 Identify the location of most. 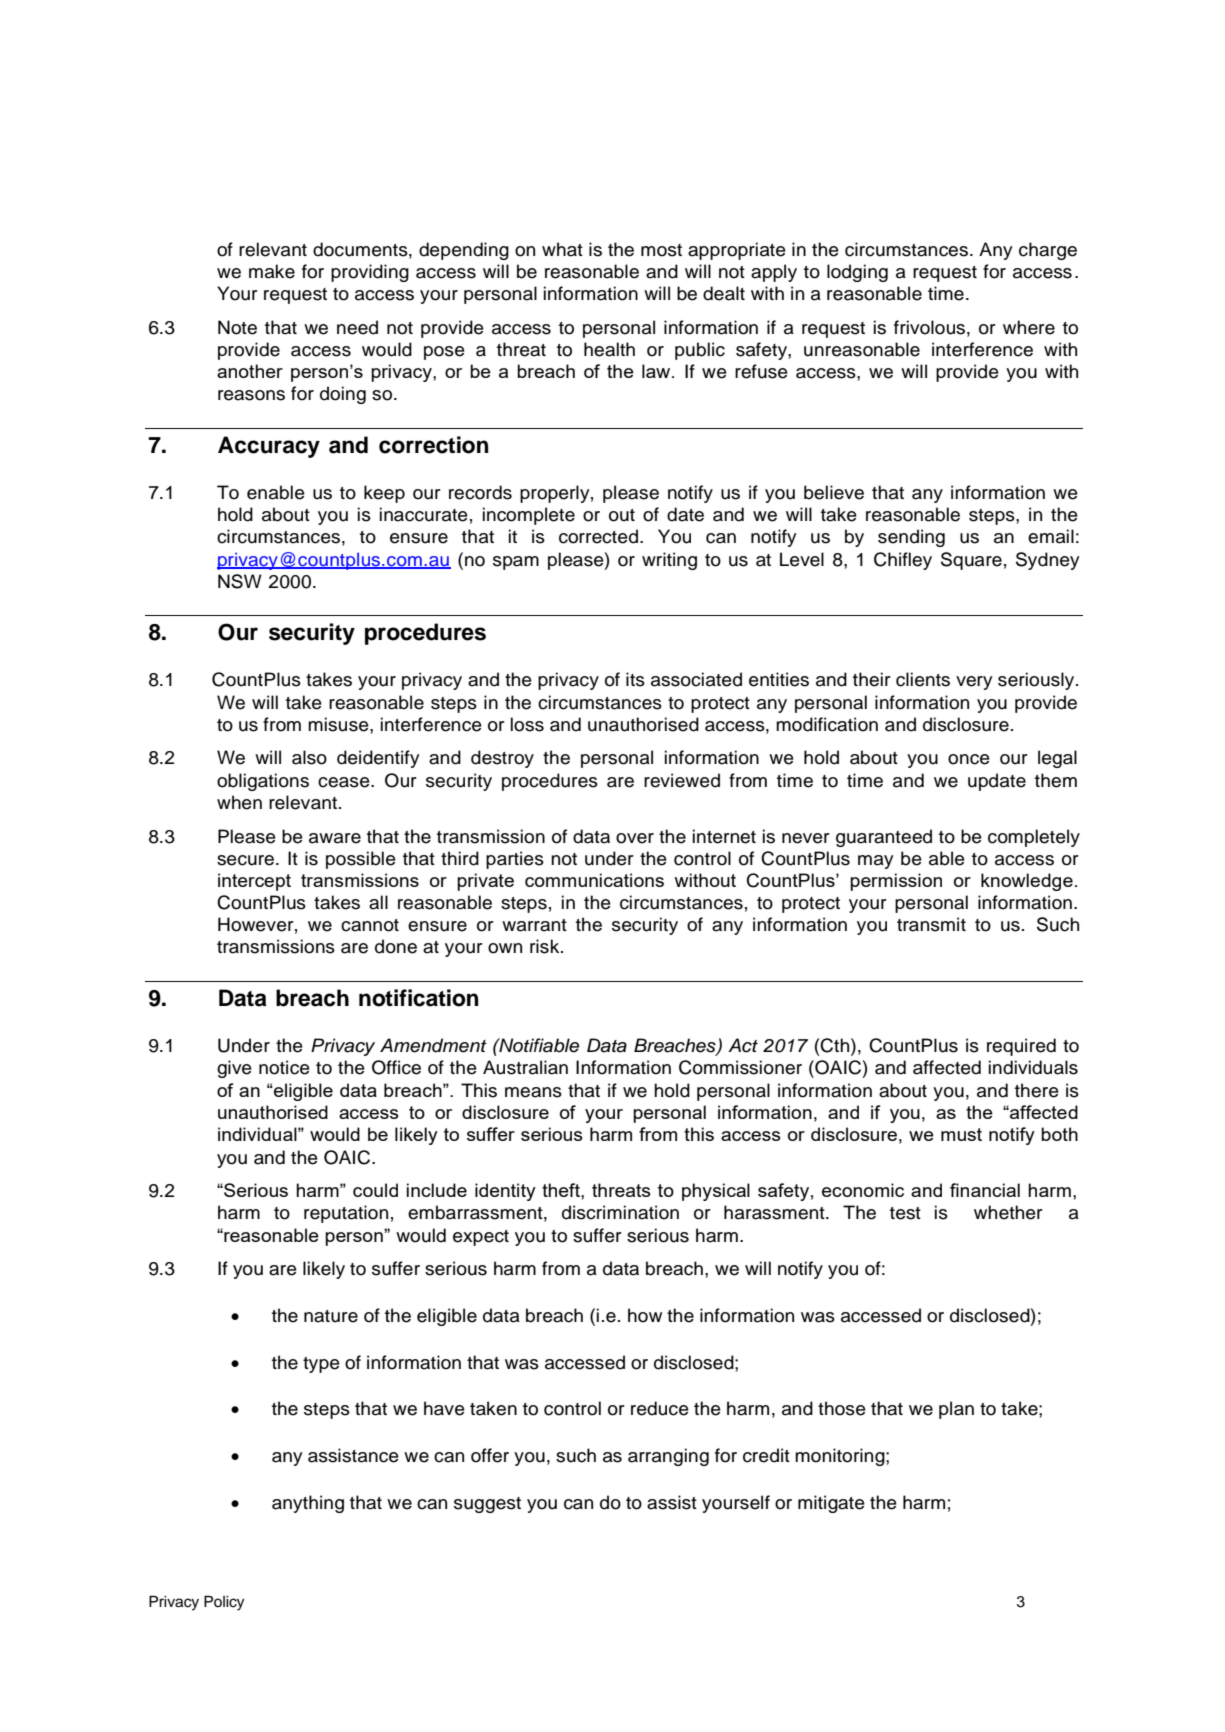
(661, 250).
